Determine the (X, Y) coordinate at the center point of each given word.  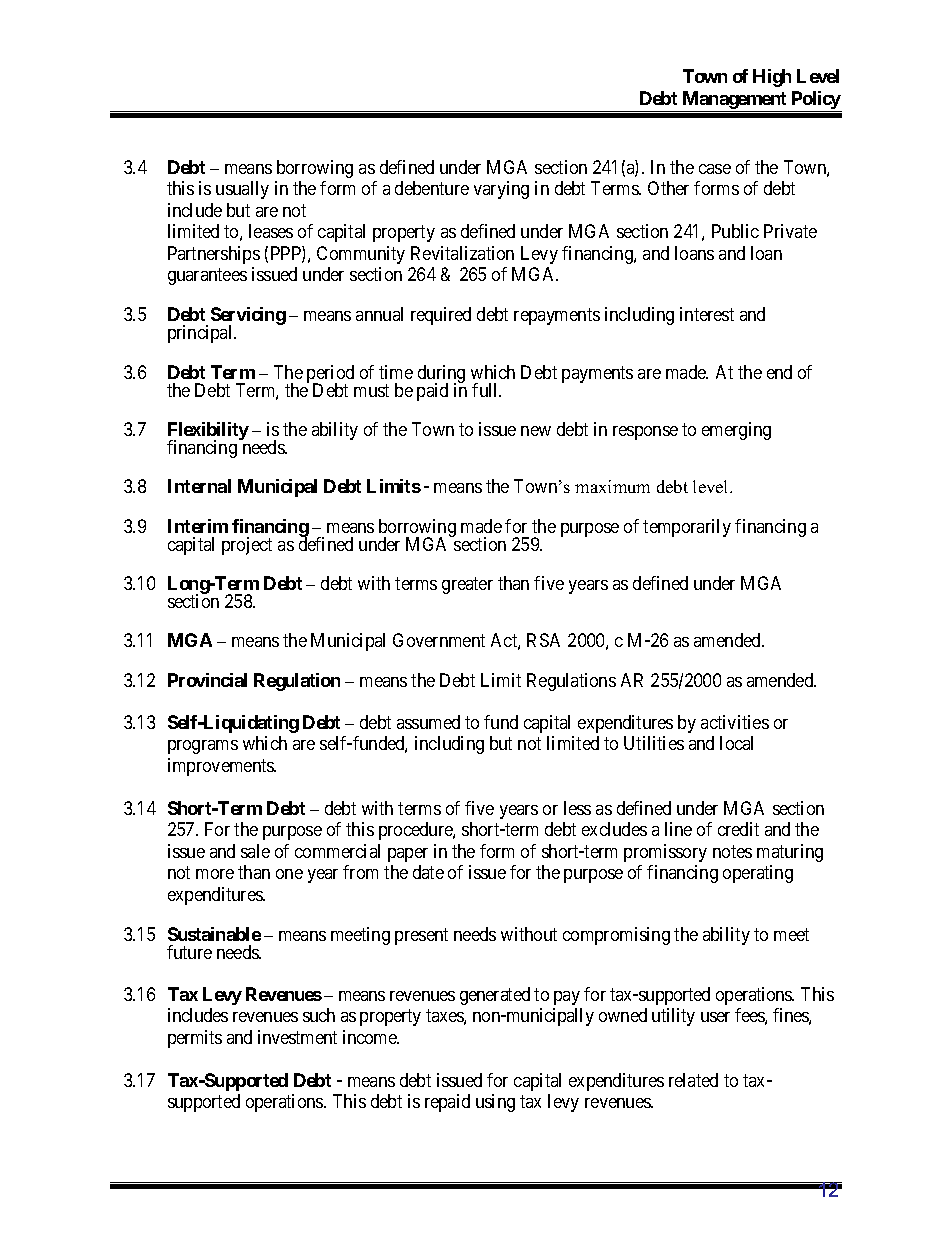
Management (734, 101)
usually (242, 190)
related (693, 1080)
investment (297, 1037)
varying (501, 190)
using (495, 1103)
